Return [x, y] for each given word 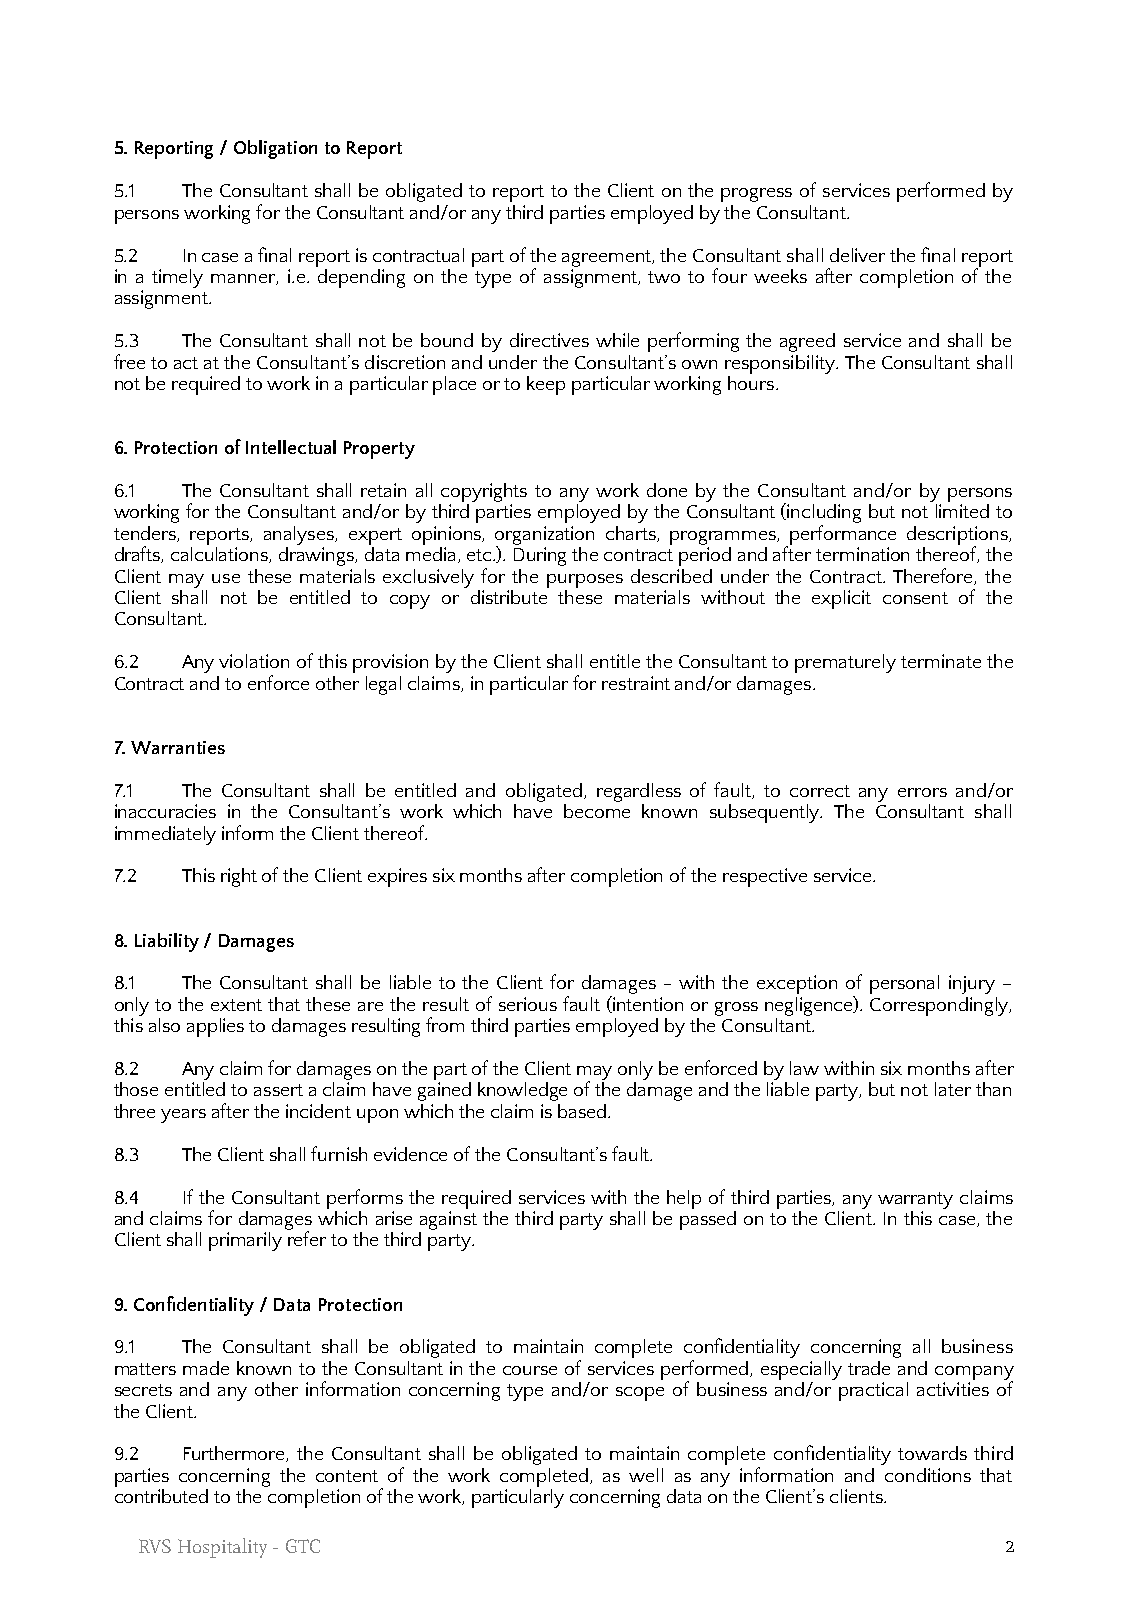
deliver [857, 255]
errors [922, 792]
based [583, 1111]
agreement [608, 258]
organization [544, 536]
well [646, 1475]
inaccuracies [165, 811]
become [597, 809]
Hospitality [222, 1548]
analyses [300, 535]
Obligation [275, 149]
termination [862, 554]
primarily [245, 1241]
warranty [915, 1200]
